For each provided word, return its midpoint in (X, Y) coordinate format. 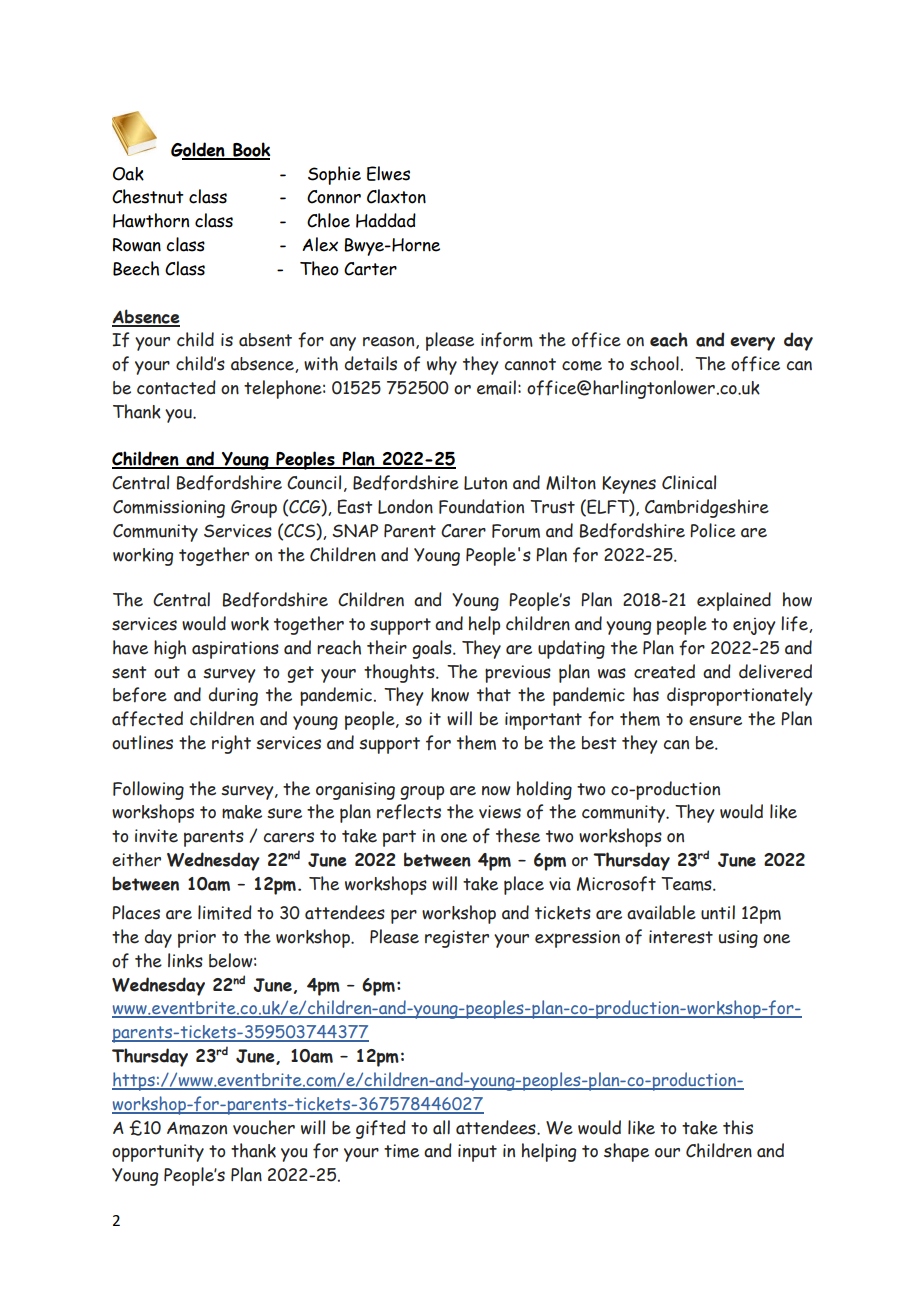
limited (225, 912)
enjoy (754, 626)
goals (433, 649)
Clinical (689, 482)
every (752, 344)
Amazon (197, 1128)
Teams (687, 884)
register (457, 939)
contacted (176, 387)
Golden (199, 150)
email (496, 387)
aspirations (235, 650)
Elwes (388, 173)
